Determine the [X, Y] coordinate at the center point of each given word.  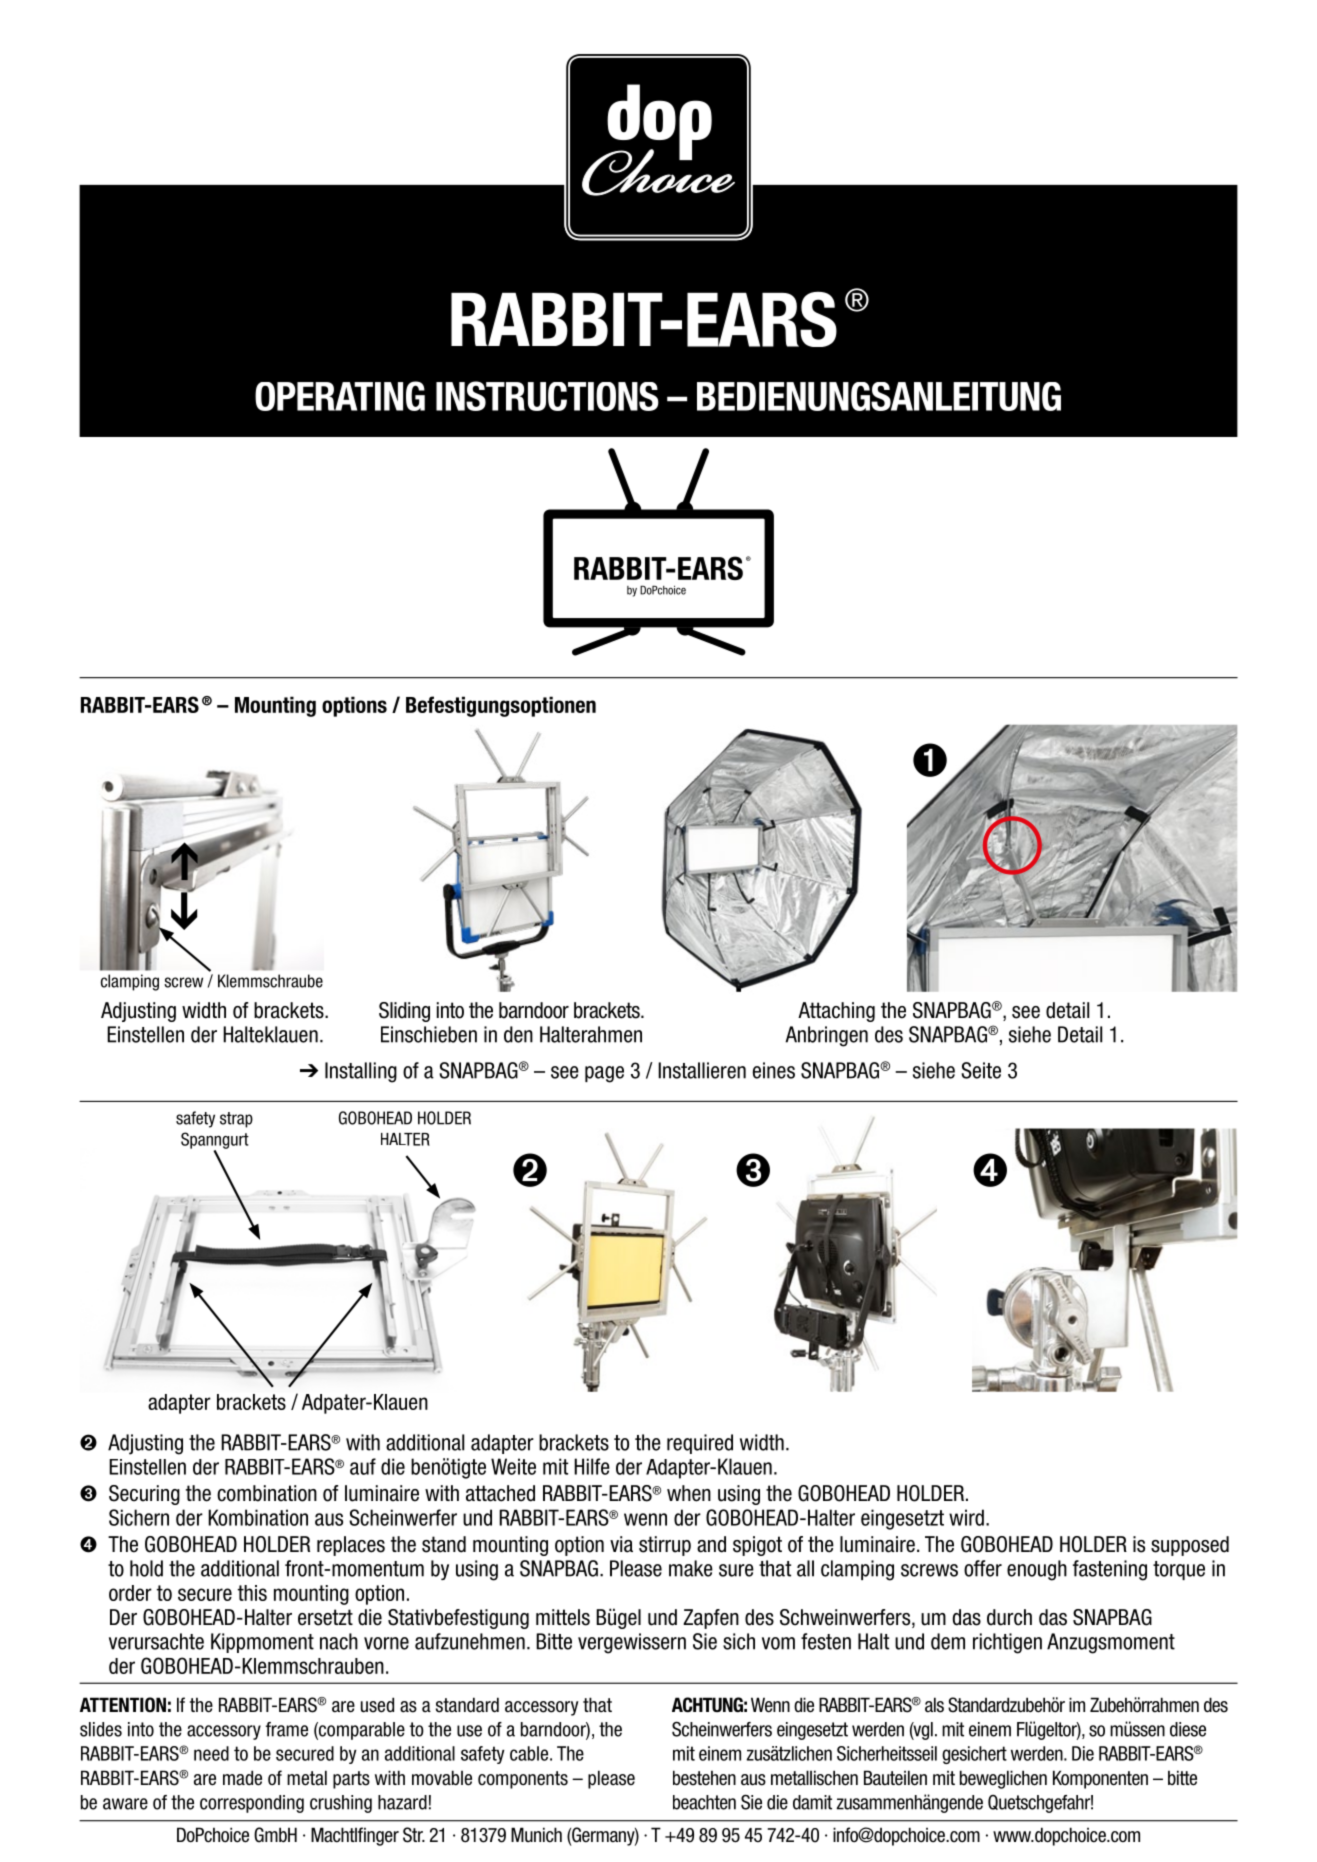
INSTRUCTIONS [547, 396]
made [242, 1778]
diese [1188, 1729]
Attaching [836, 1012]
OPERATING [340, 396]
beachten [704, 1802]
